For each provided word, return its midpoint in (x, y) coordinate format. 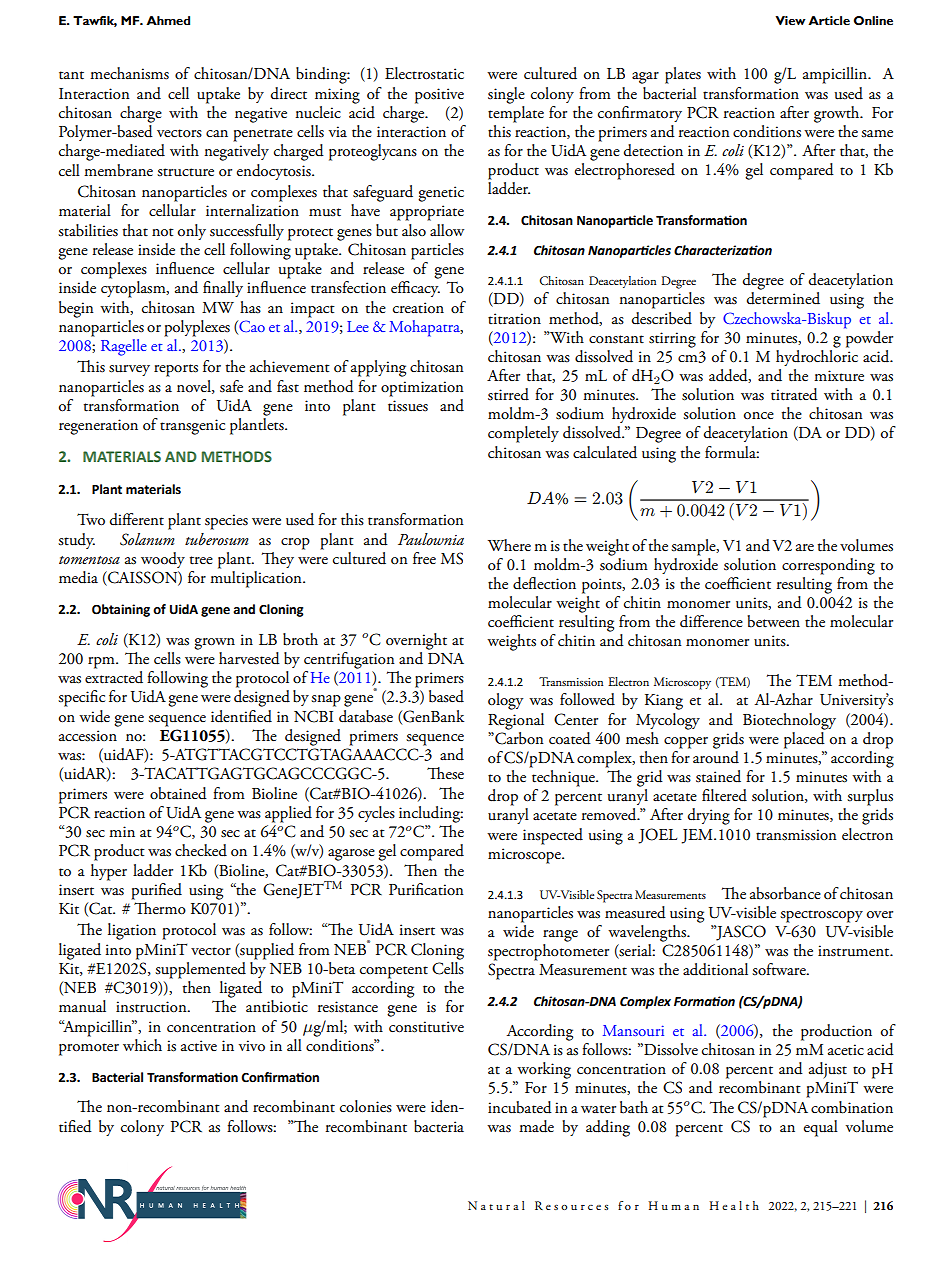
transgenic (192, 427)
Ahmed (168, 21)
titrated (794, 394)
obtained (178, 793)
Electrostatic (424, 73)
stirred (508, 394)
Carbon (518, 737)
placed (805, 739)
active (199, 1046)
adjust (828, 1070)
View (790, 21)
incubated (520, 1107)
